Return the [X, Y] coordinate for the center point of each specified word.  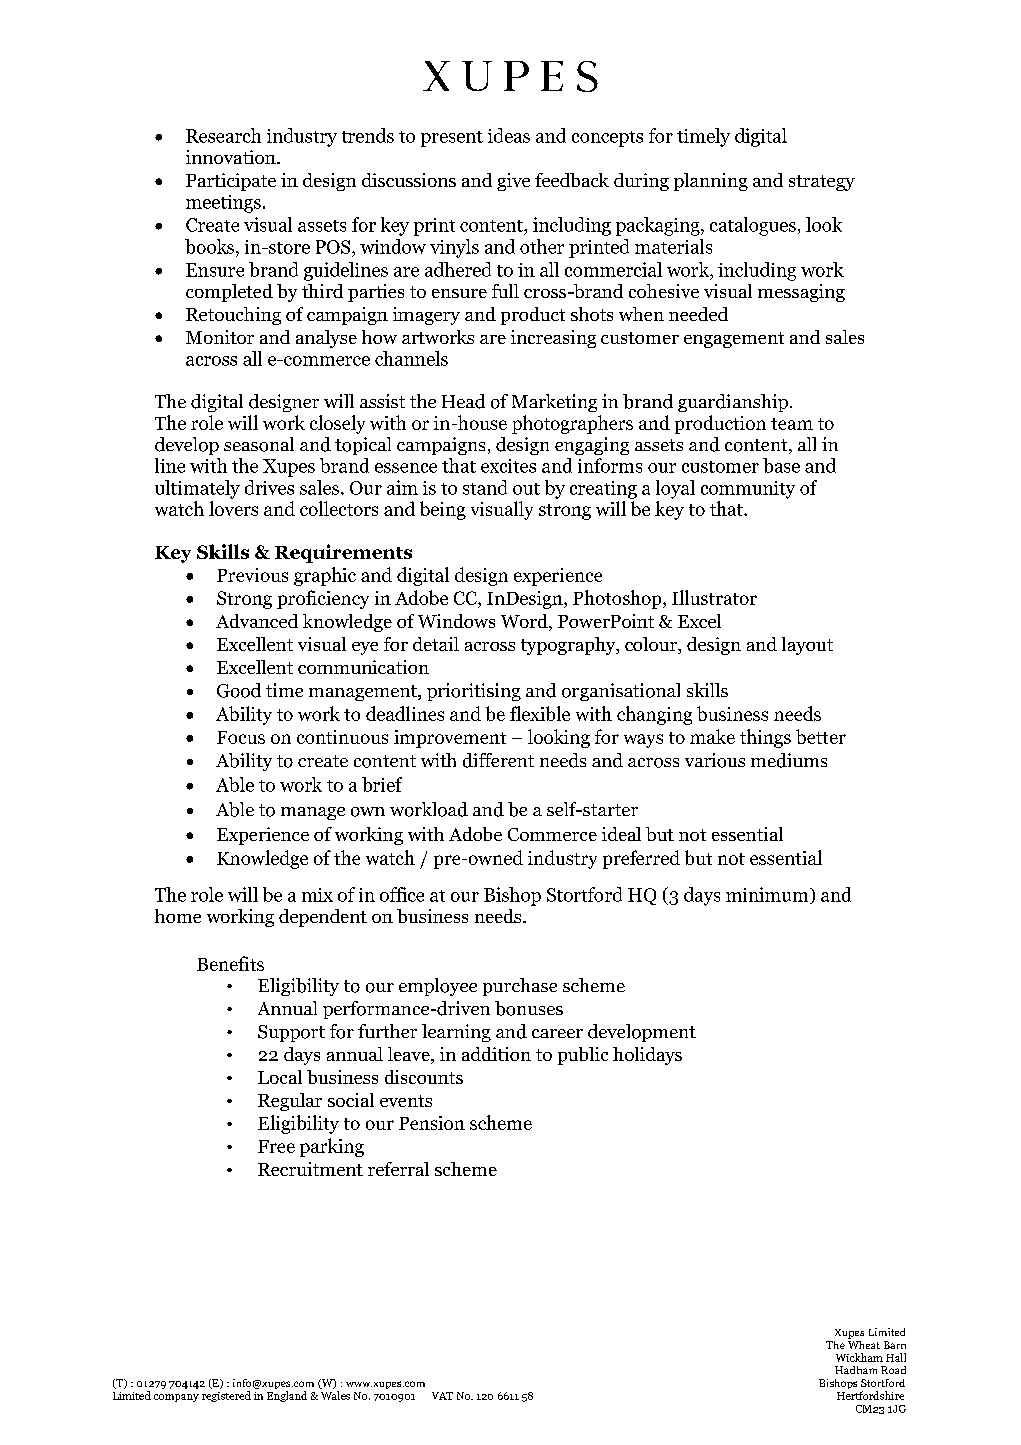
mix [317, 895]
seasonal [259, 444]
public [583, 1056]
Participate [231, 182]
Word [525, 622]
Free [276, 1146]
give [513, 182]
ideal [621, 834]
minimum [768, 895]
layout [807, 646]
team [792, 424]
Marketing [554, 403]
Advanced [257, 621]
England [287, 1396]
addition [496, 1054]
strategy [822, 183]
